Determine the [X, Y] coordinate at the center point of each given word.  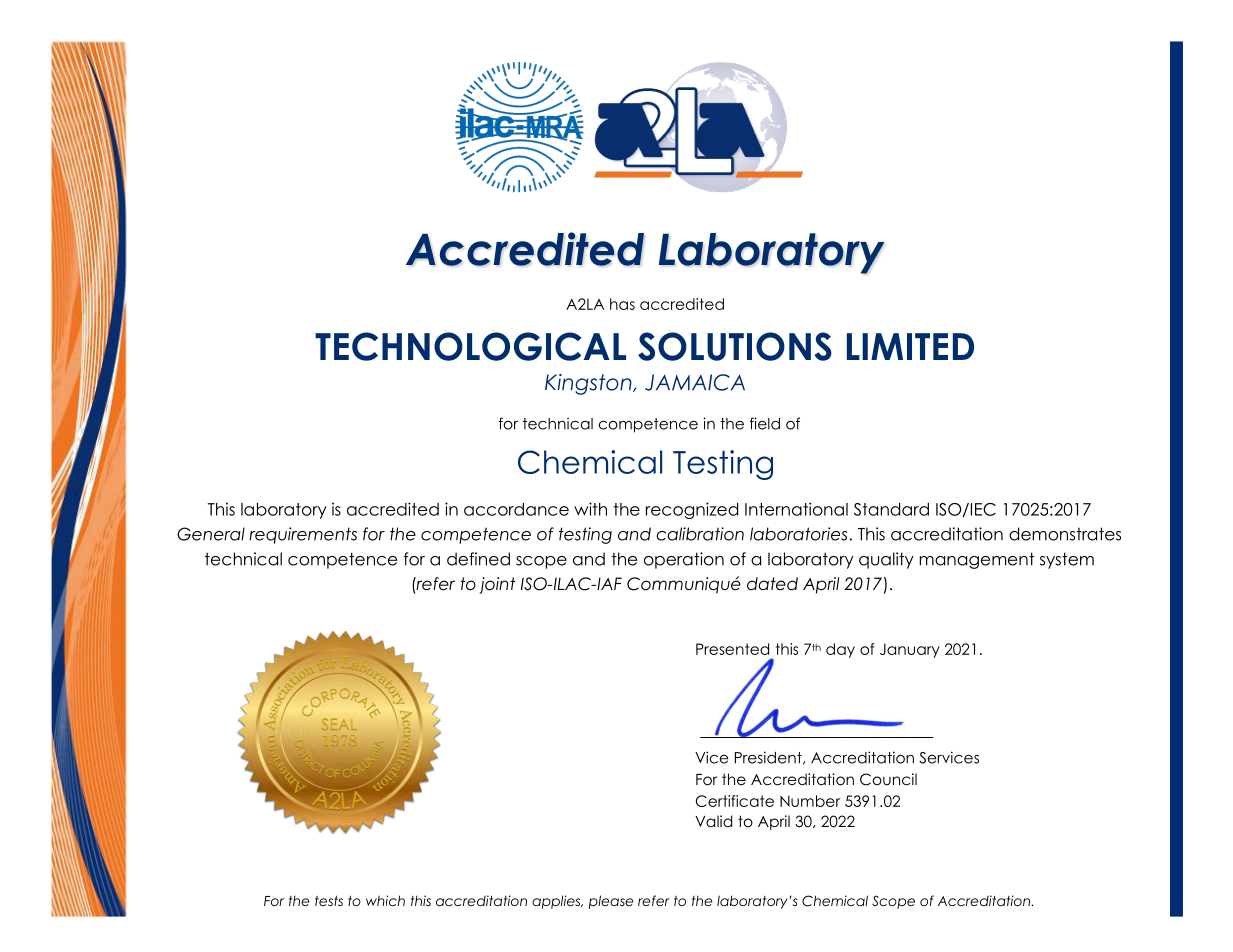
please [611, 902]
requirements [303, 535]
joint [497, 585]
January [910, 650]
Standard [891, 509]
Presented [732, 649]
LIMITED [910, 346]
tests [329, 900]
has [622, 304]
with [590, 509]
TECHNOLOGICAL [470, 346]
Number [810, 801]
